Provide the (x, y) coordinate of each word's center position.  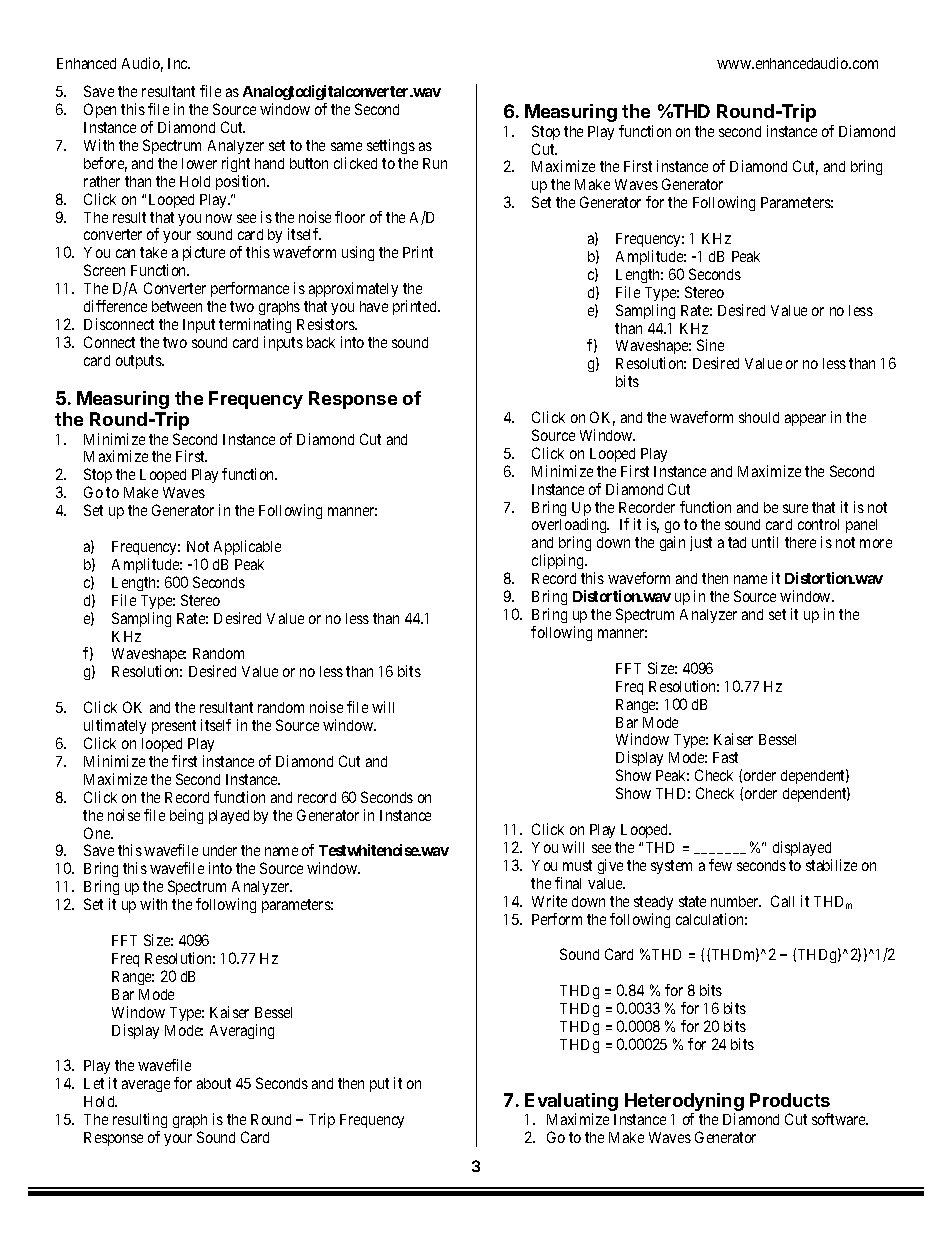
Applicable (247, 547)
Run (435, 163)
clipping (559, 561)
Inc (179, 63)
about (214, 1083)
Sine (710, 345)
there (800, 542)
